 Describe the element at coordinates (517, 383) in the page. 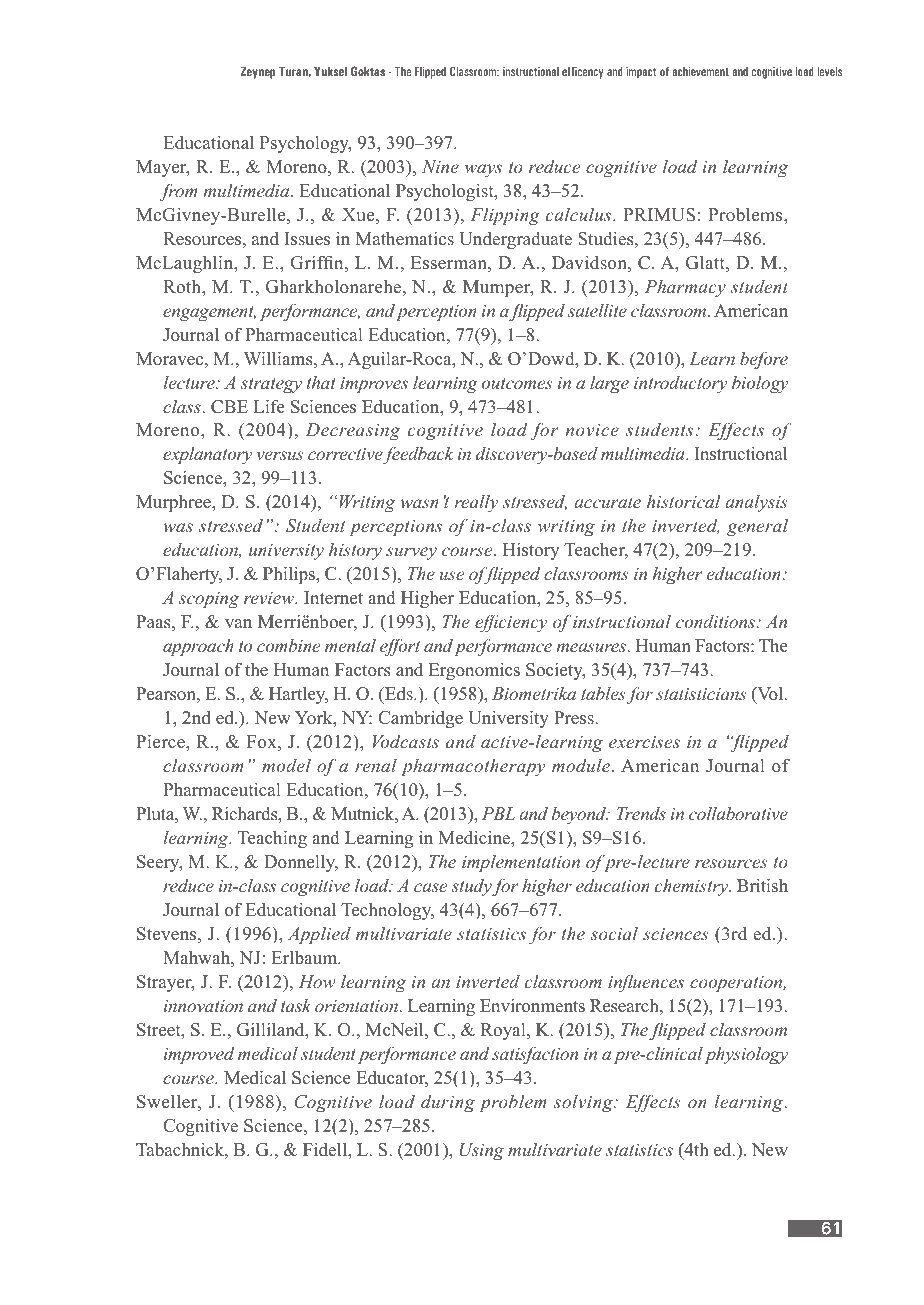

I see `outcomes` at that location.
